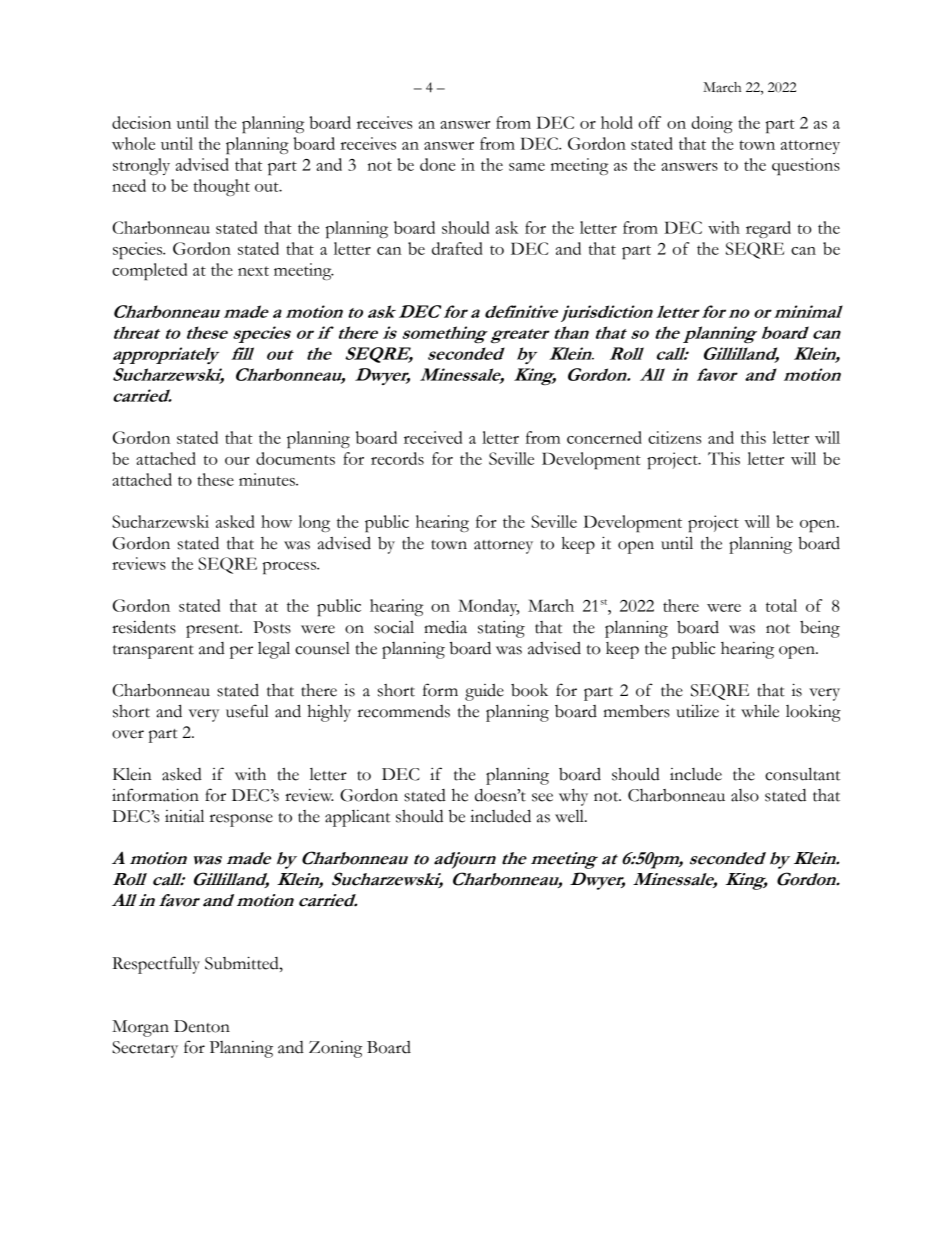 This screenshot has width=952, height=1233. What do you see at coordinates (433, 437) in the screenshot?
I see `received` at bounding box center [433, 437].
